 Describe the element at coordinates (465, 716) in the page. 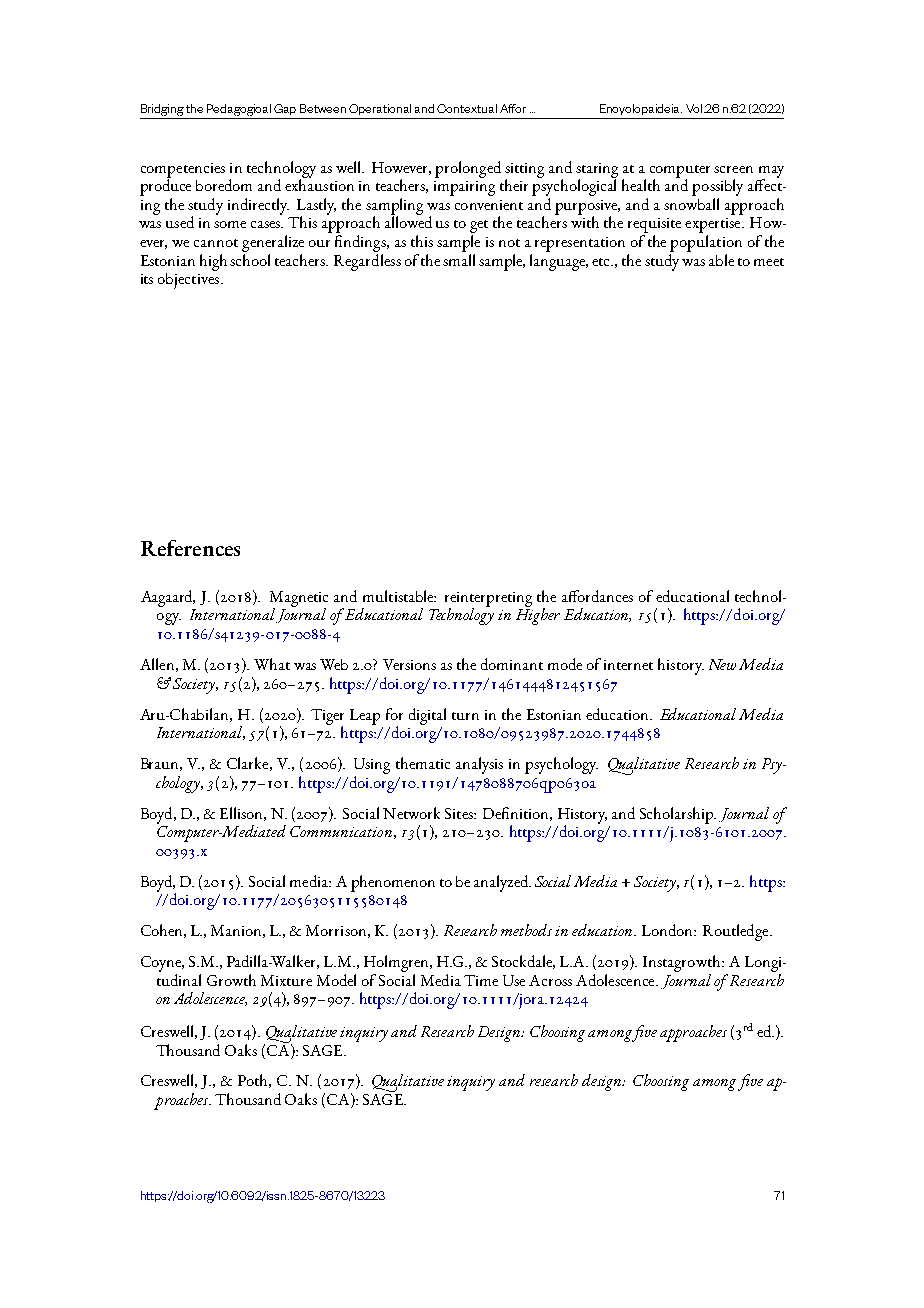

I see `turn` at that location.
